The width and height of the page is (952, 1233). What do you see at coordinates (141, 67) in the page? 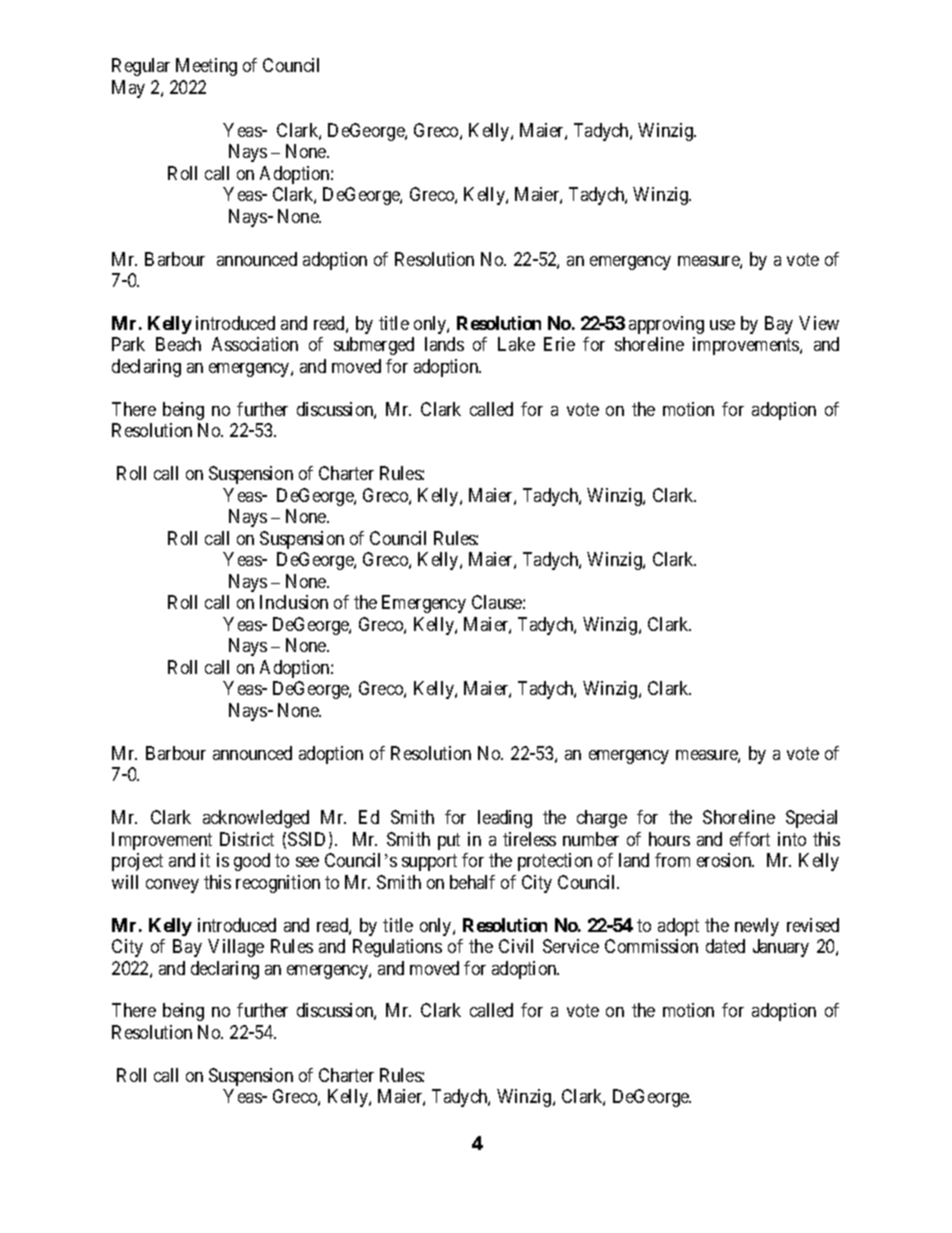
I see `Regular` at bounding box center [141, 67].
